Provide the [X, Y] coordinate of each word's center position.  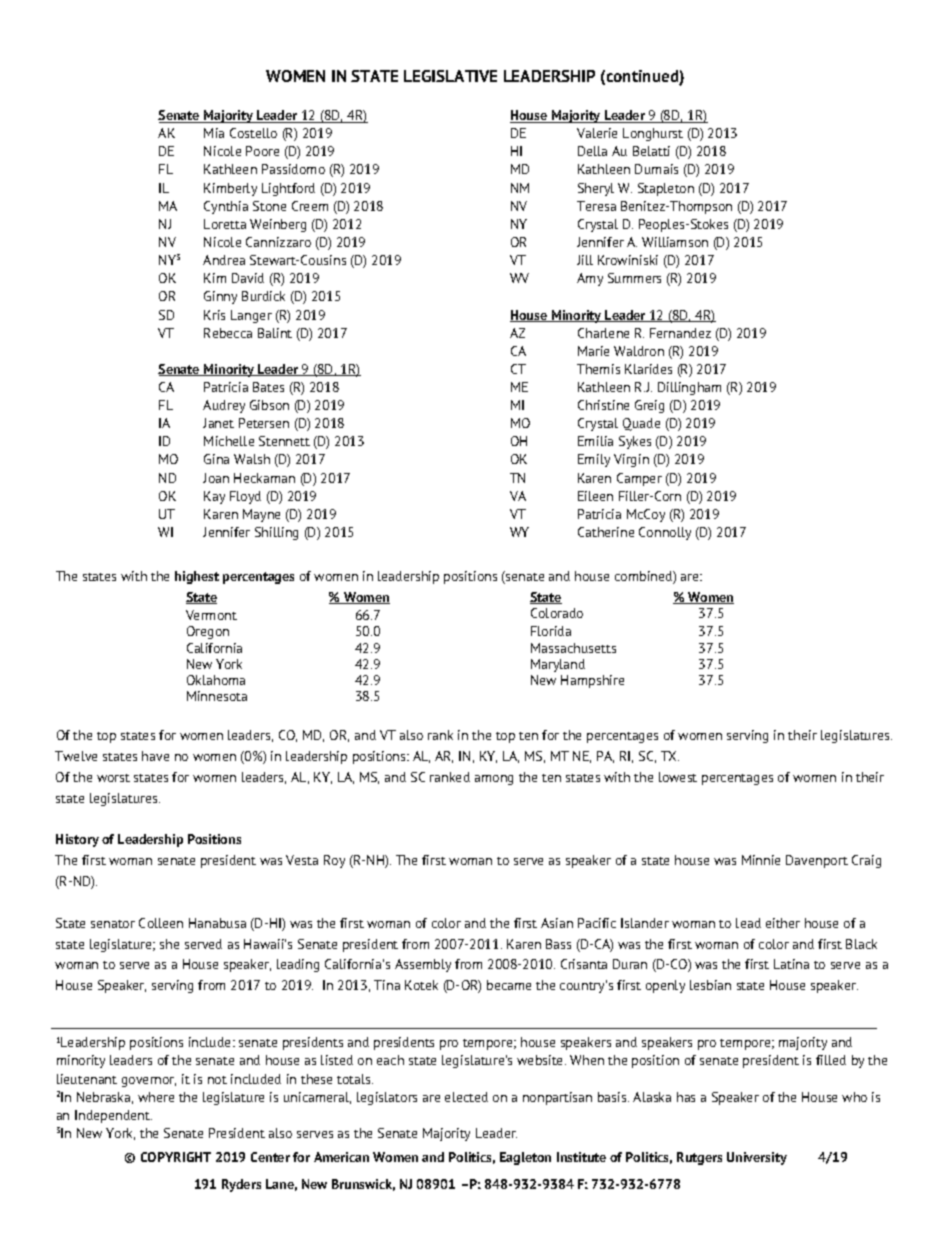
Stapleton [666, 189]
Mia [214, 133]
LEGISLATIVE [450, 76]
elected [466, 1097]
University [757, 1158]
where [156, 1097]
